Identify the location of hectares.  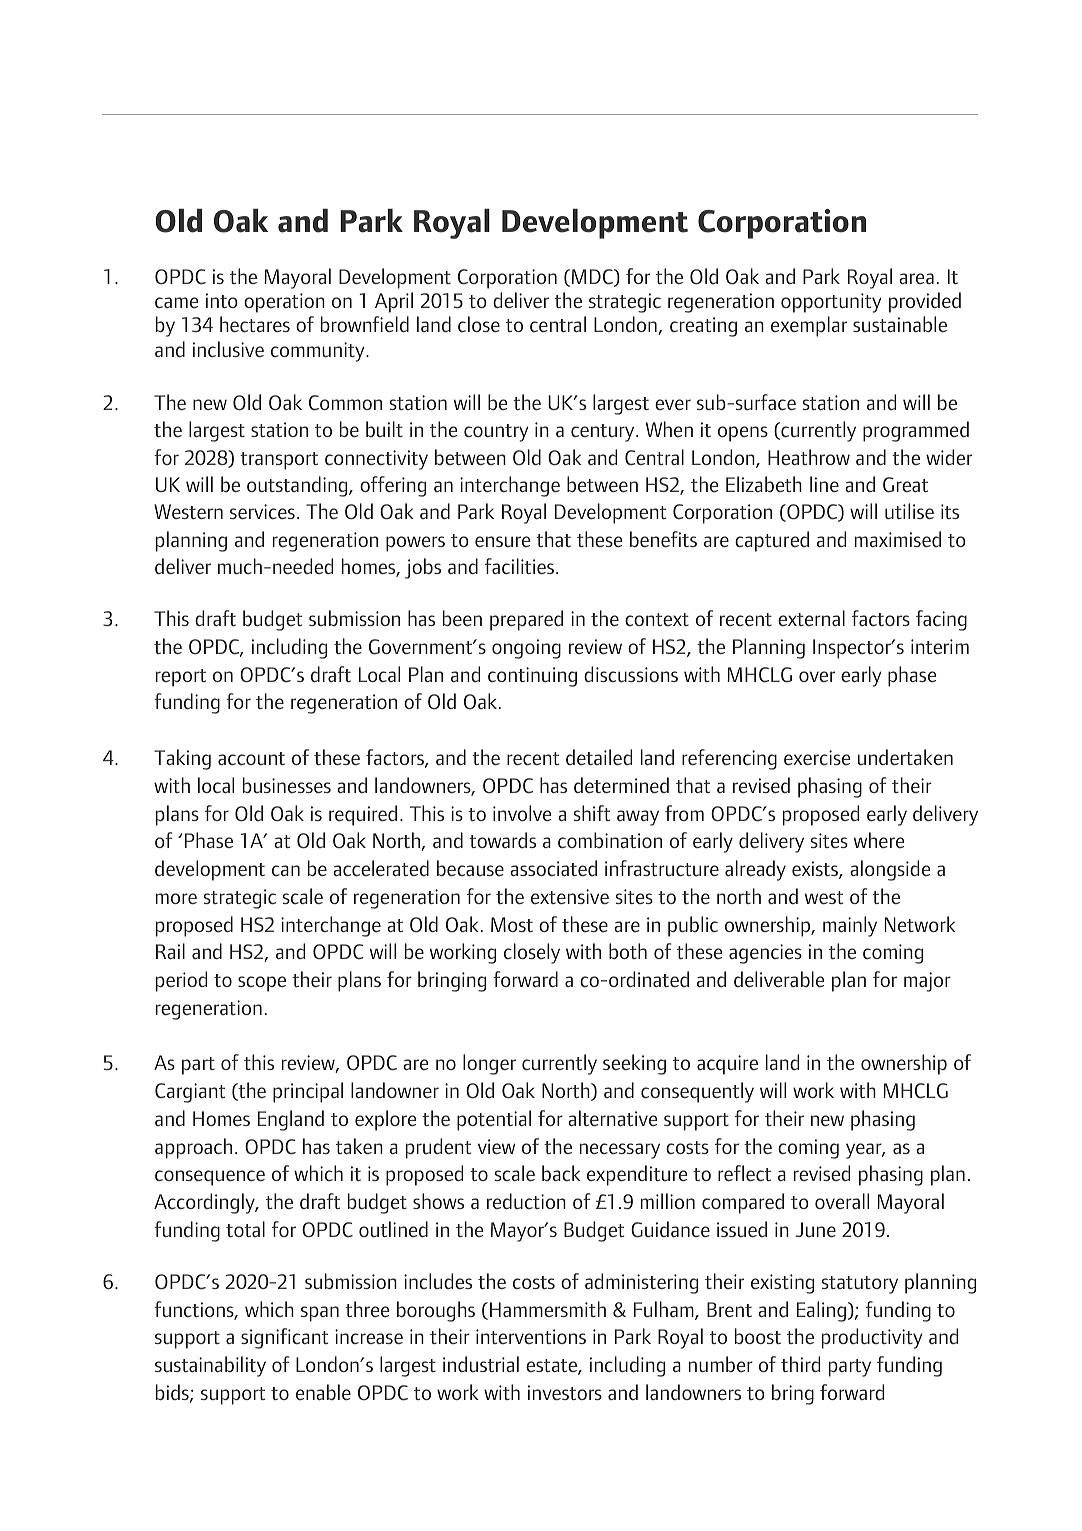
(255, 324).
